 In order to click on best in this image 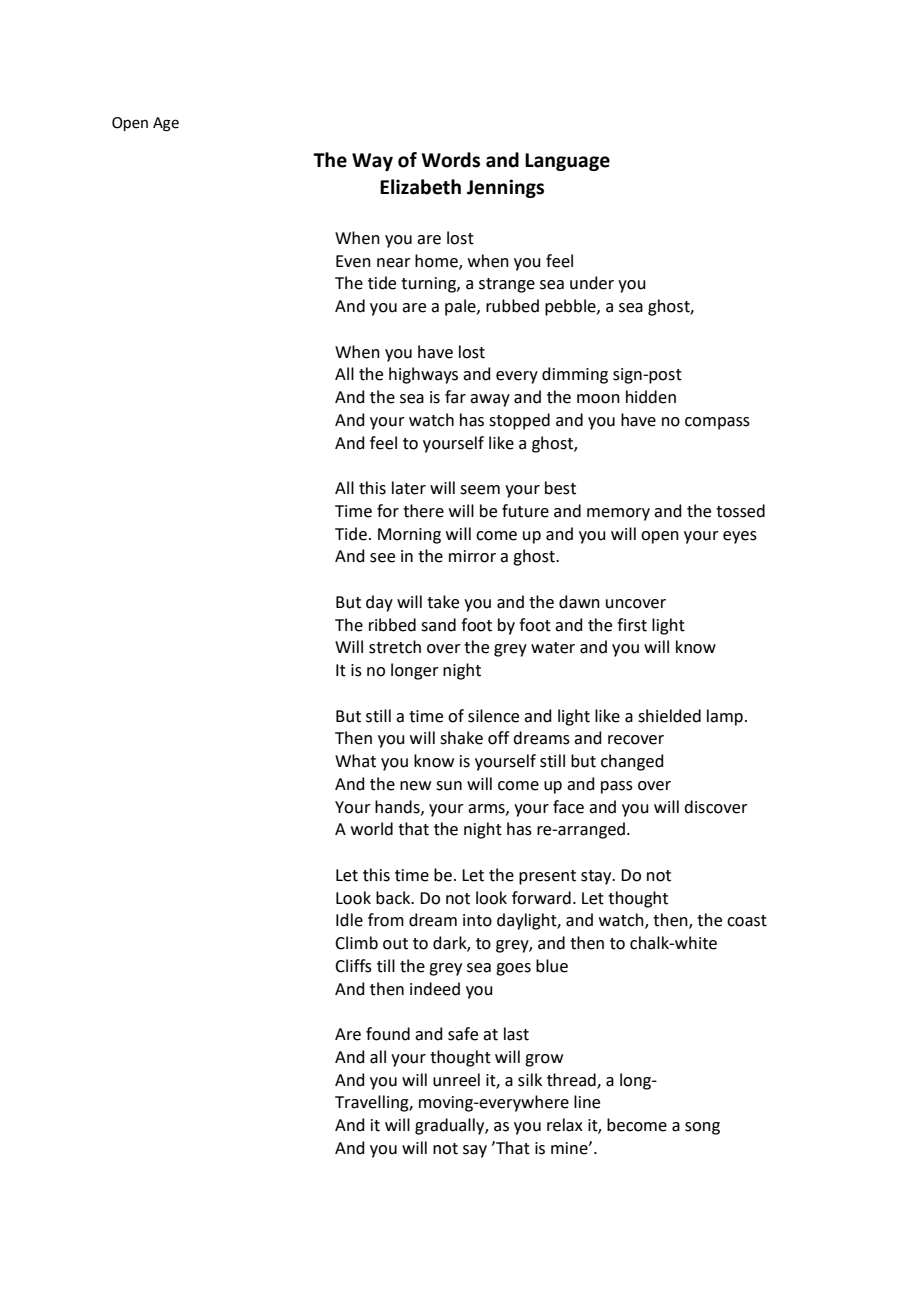, I will do `click(560, 488)`.
